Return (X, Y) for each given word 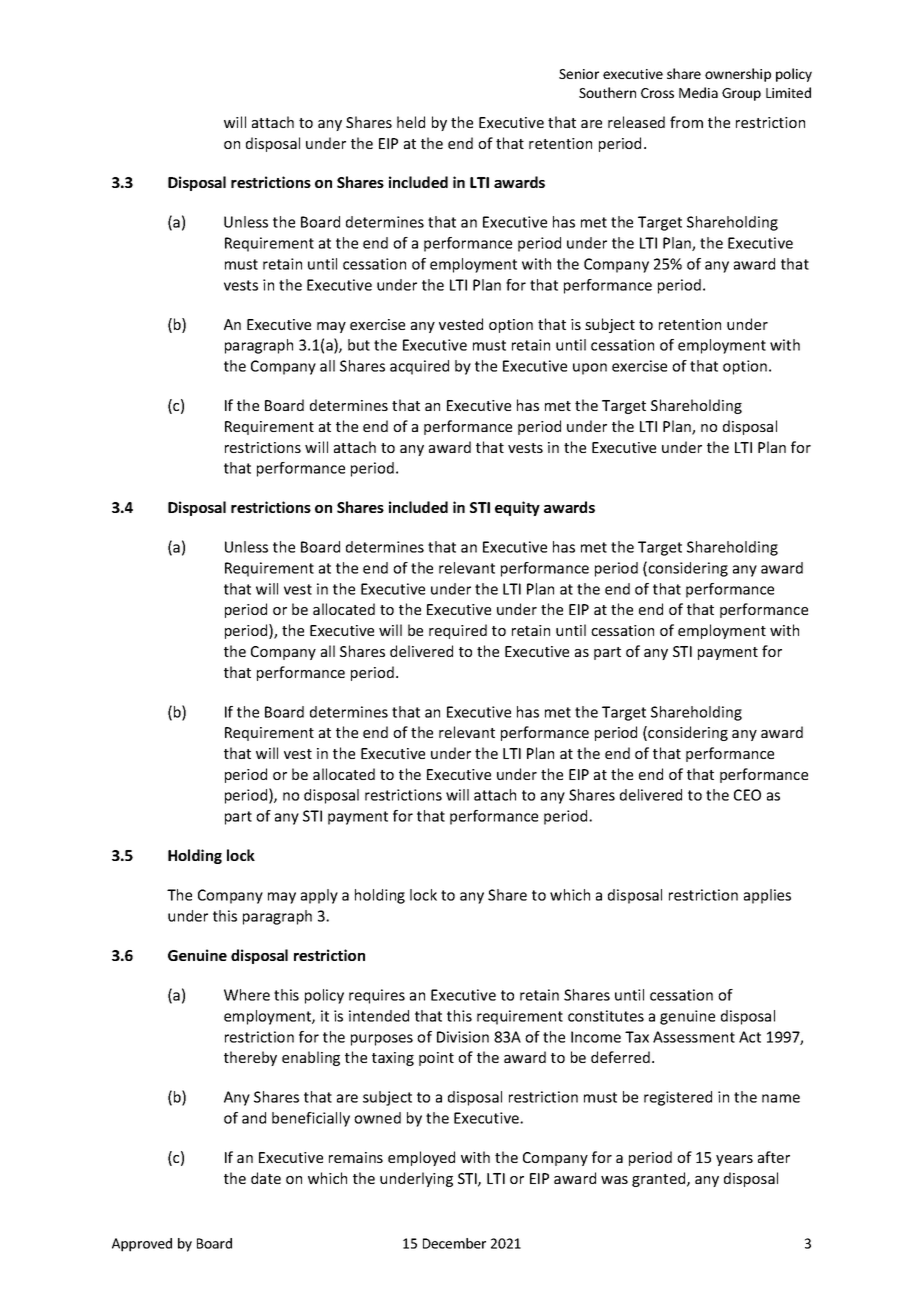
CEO (747, 795)
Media (698, 92)
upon (590, 369)
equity (517, 508)
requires (377, 996)
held (411, 122)
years (734, 1160)
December (454, 1243)
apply (319, 896)
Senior (579, 74)
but (359, 345)
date (266, 1178)
